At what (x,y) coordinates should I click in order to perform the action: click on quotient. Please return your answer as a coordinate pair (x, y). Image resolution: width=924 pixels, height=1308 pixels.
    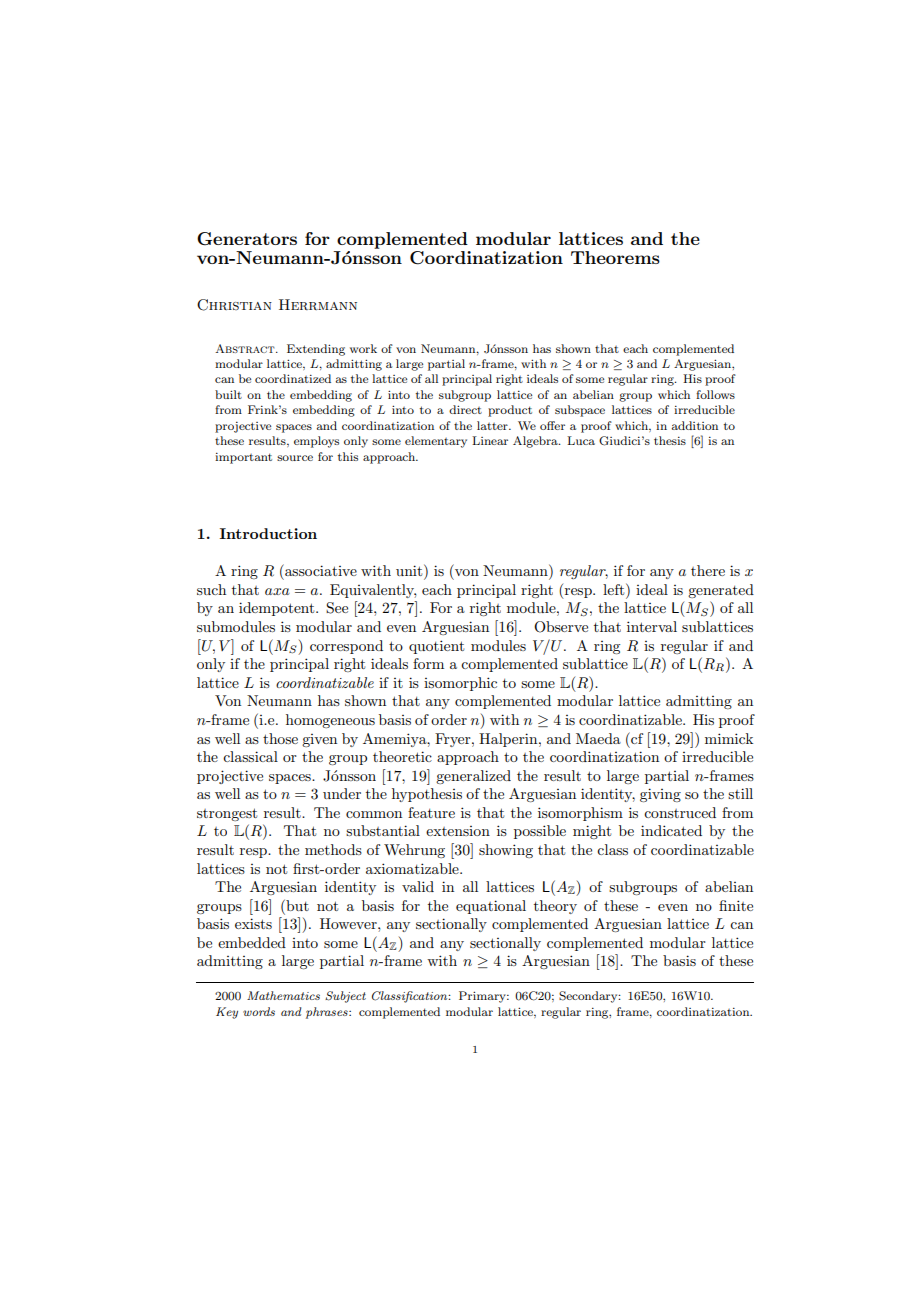
    Looking at the image, I should click on (436, 647).
